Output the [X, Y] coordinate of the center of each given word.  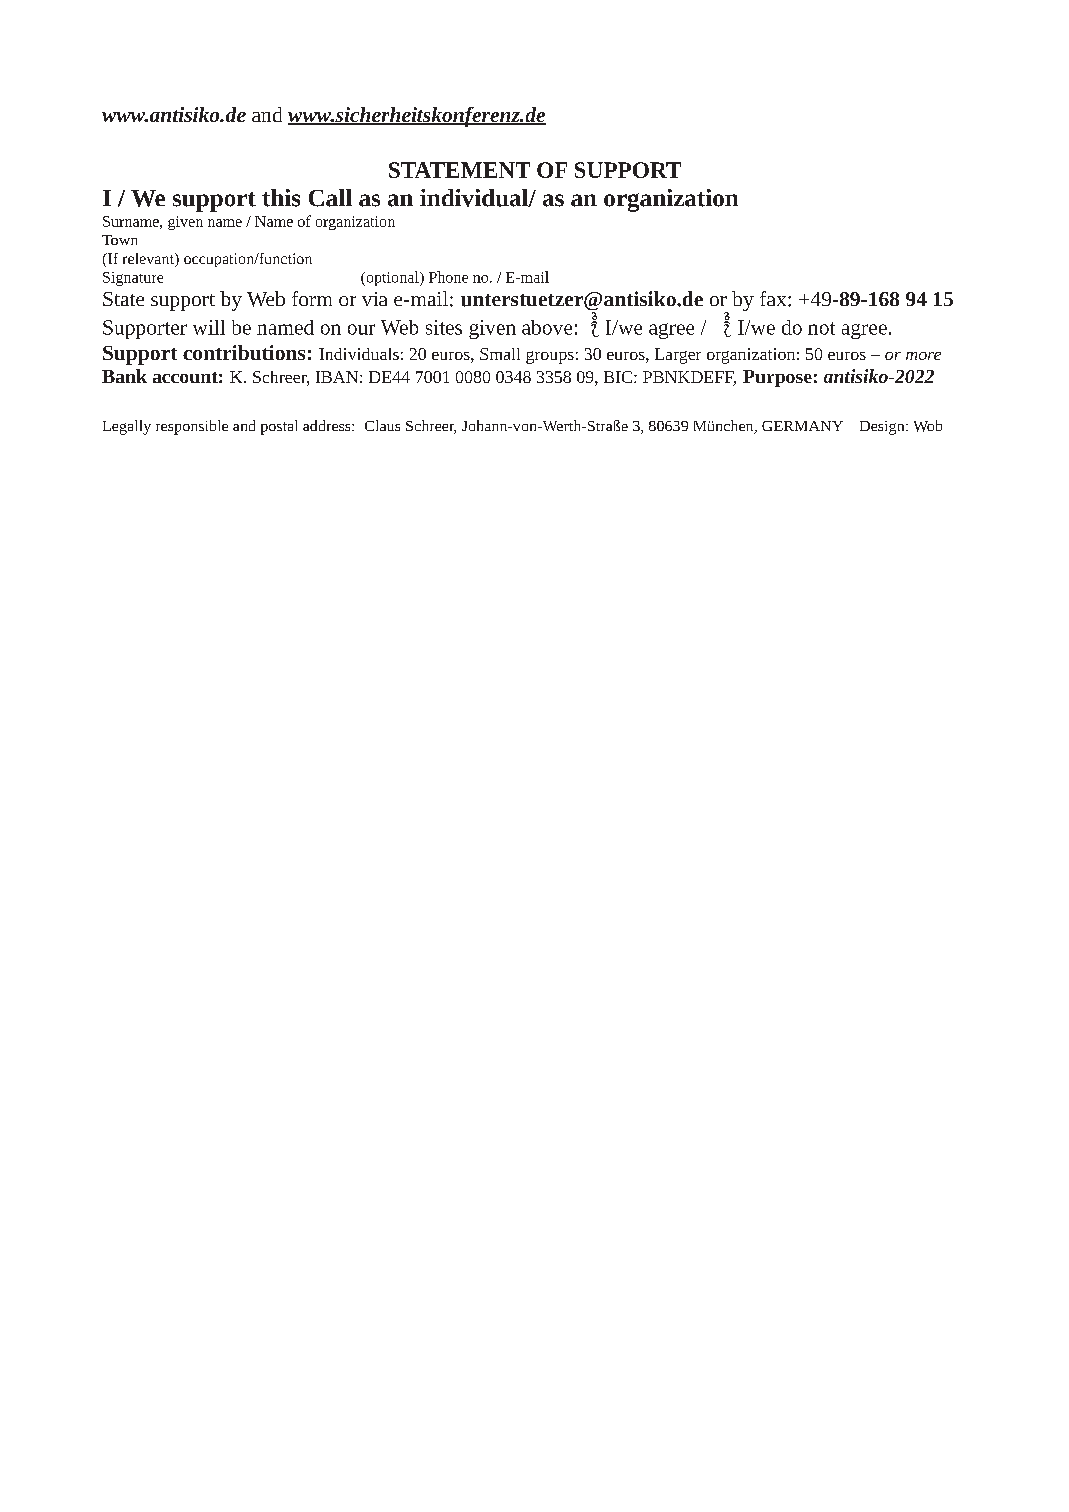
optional [392, 278]
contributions [244, 352]
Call [330, 198]
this [281, 198]
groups [550, 357]
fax [774, 298]
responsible [192, 427]
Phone [448, 277]
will [209, 327]
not [821, 328]
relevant [149, 260]
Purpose [777, 378]
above [547, 327]
